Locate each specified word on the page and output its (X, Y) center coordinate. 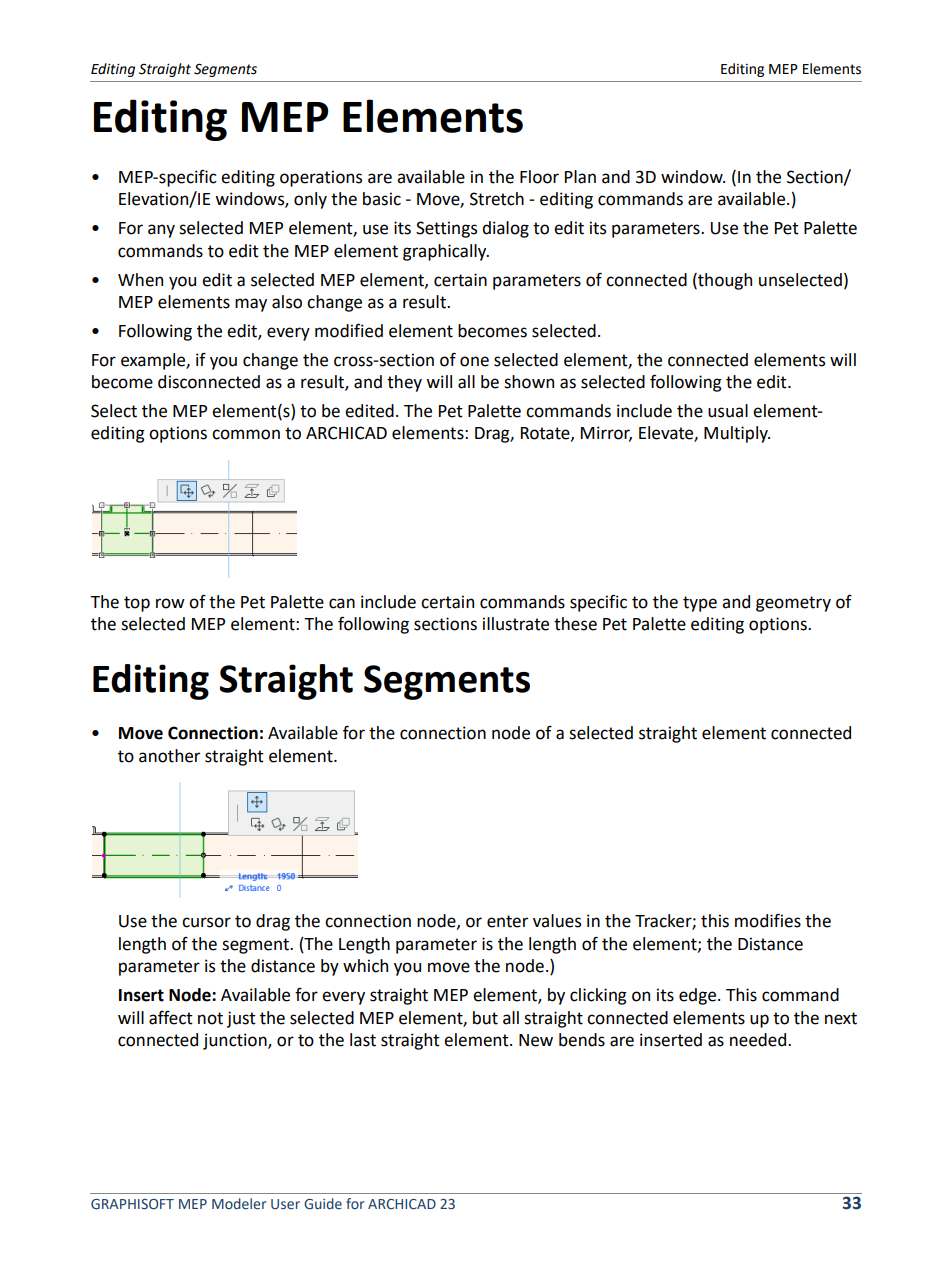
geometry (793, 604)
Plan (580, 177)
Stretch (497, 199)
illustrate (516, 624)
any (161, 231)
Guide (323, 1204)
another (169, 756)
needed (759, 1040)
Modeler (239, 1204)
